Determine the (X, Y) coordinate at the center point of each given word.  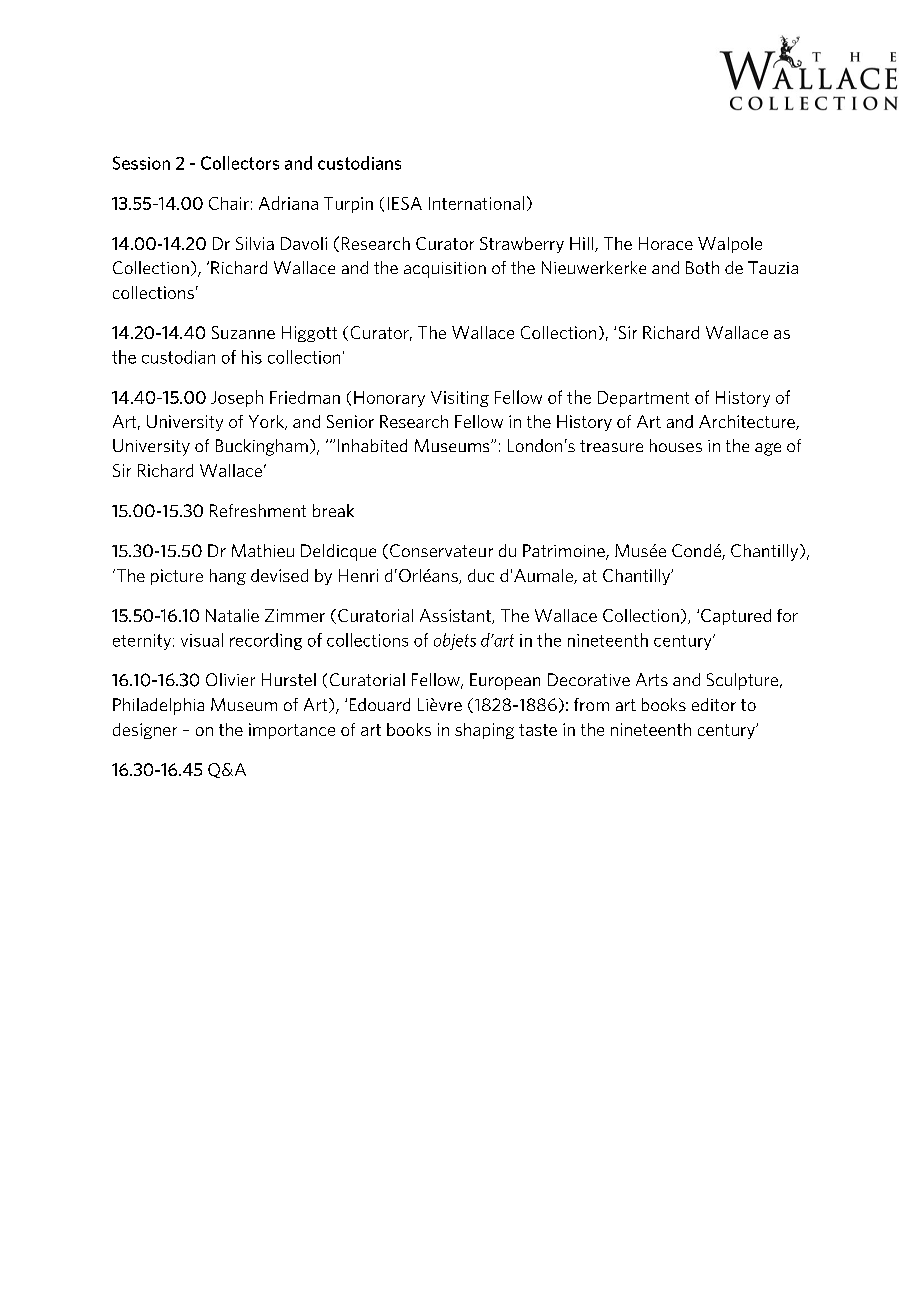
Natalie (232, 615)
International (476, 203)
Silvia (255, 243)
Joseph (237, 398)
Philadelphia (158, 706)
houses (676, 445)
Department (643, 399)
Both (702, 267)
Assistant (456, 616)
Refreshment (258, 510)
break (333, 510)
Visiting (460, 399)
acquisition (445, 270)
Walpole (730, 245)
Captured (736, 617)
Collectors (240, 163)
